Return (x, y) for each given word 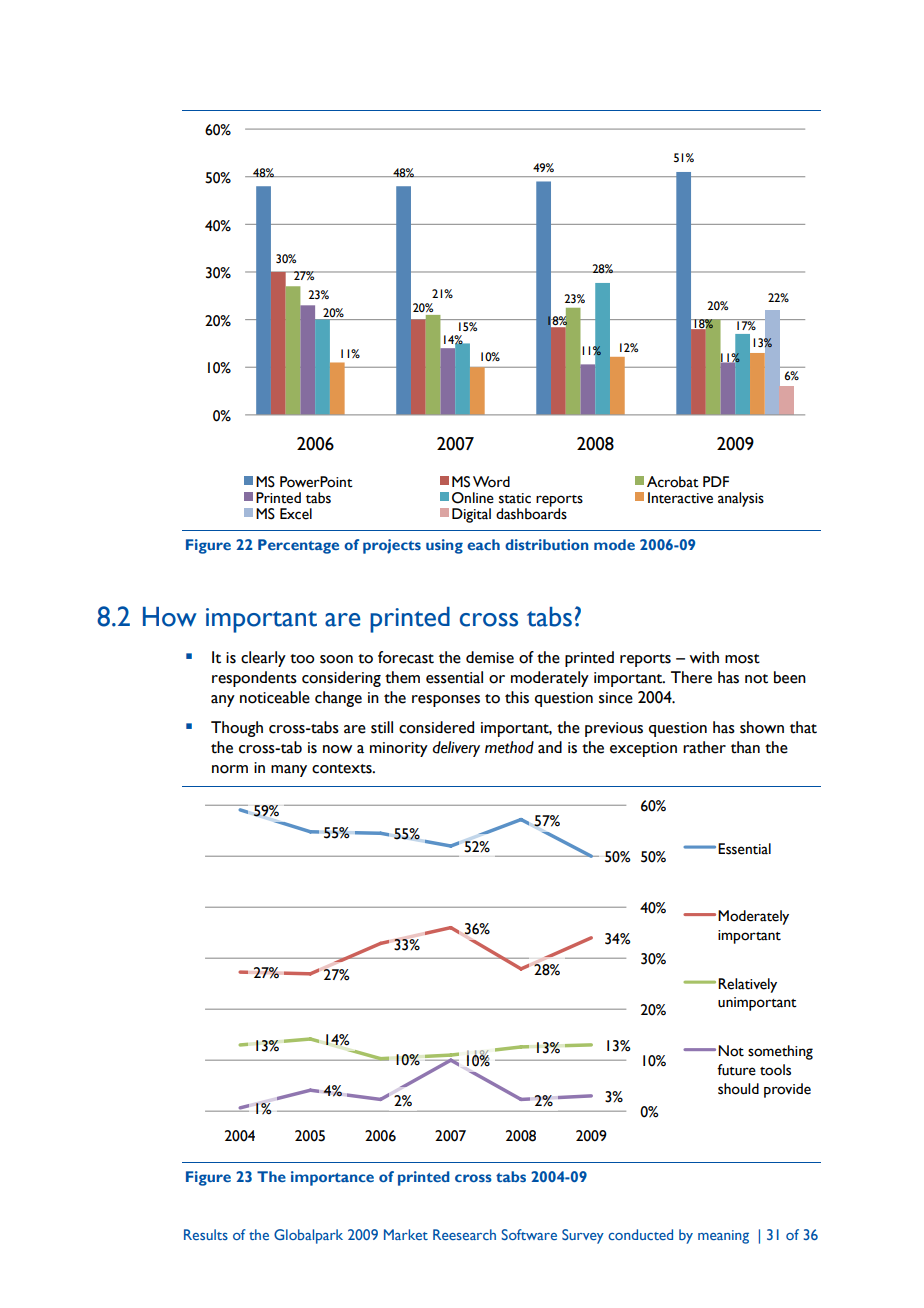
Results (206, 1234)
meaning (723, 1237)
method (509, 747)
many (289, 771)
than (745, 747)
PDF (716, 481)
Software (529, 1234)
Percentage (298, 546)
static (515, 498)
